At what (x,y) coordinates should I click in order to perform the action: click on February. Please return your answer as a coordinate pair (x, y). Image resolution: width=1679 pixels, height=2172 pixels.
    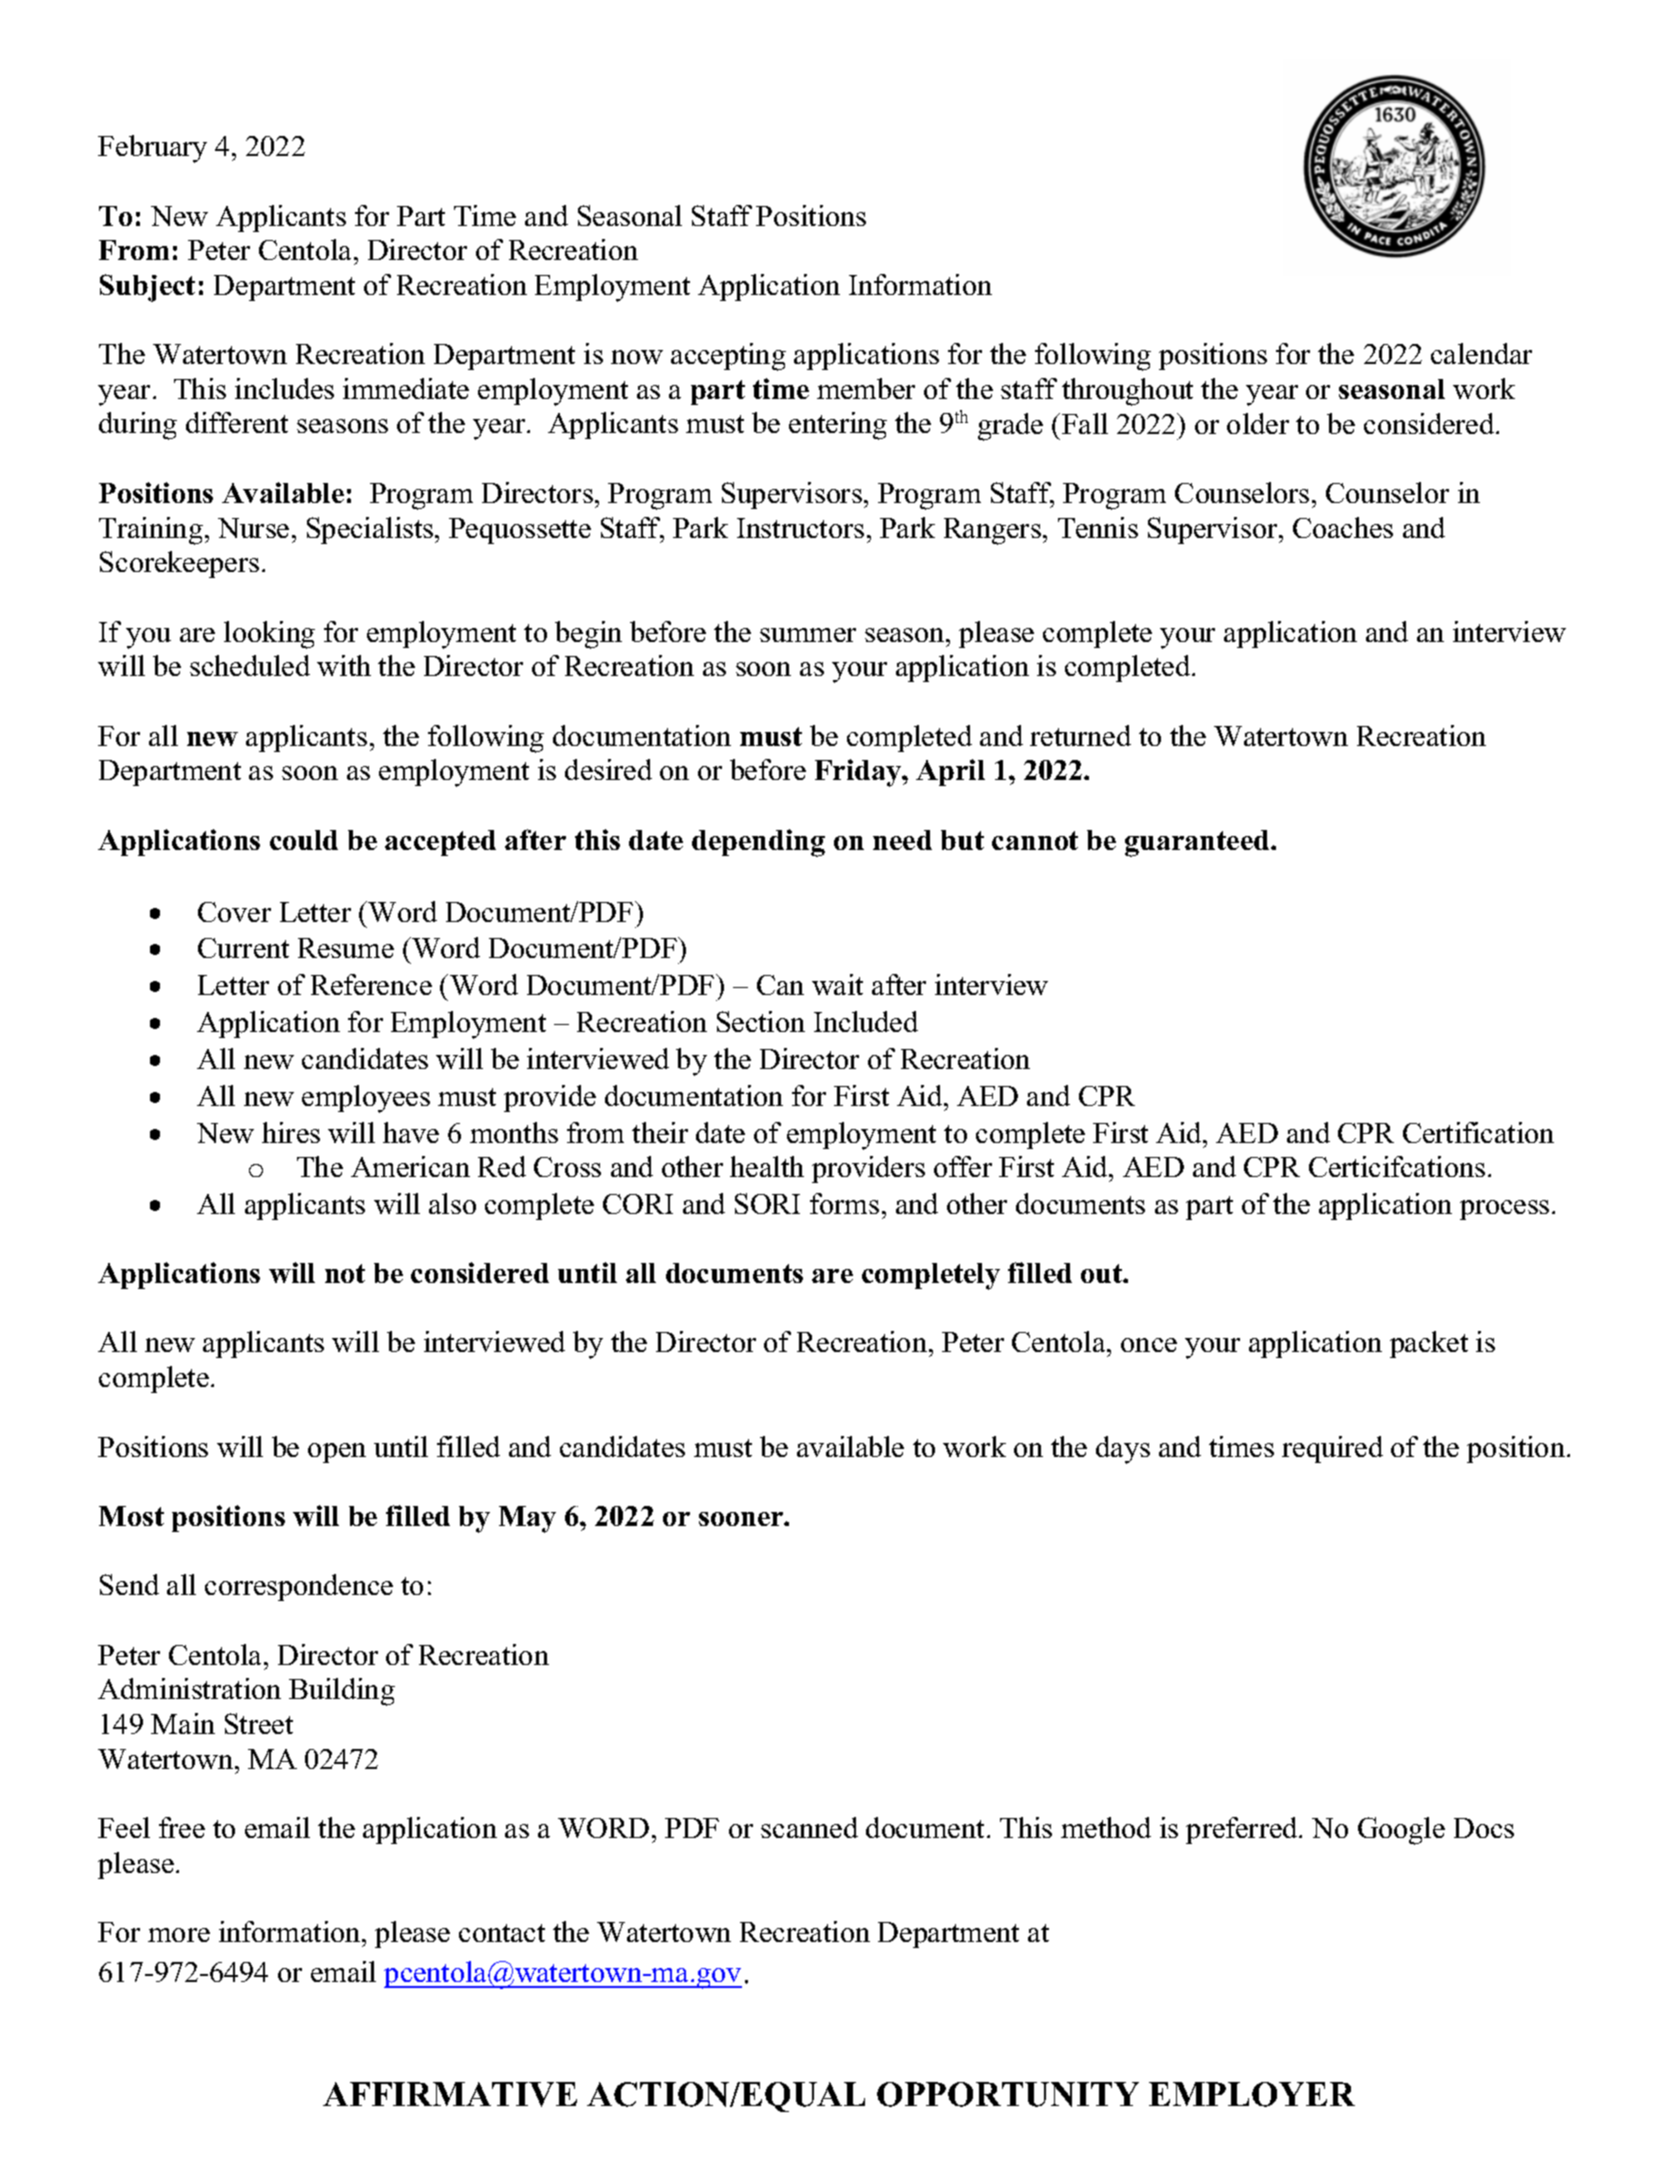
    Looking at the image, I should click on (152, 149).
